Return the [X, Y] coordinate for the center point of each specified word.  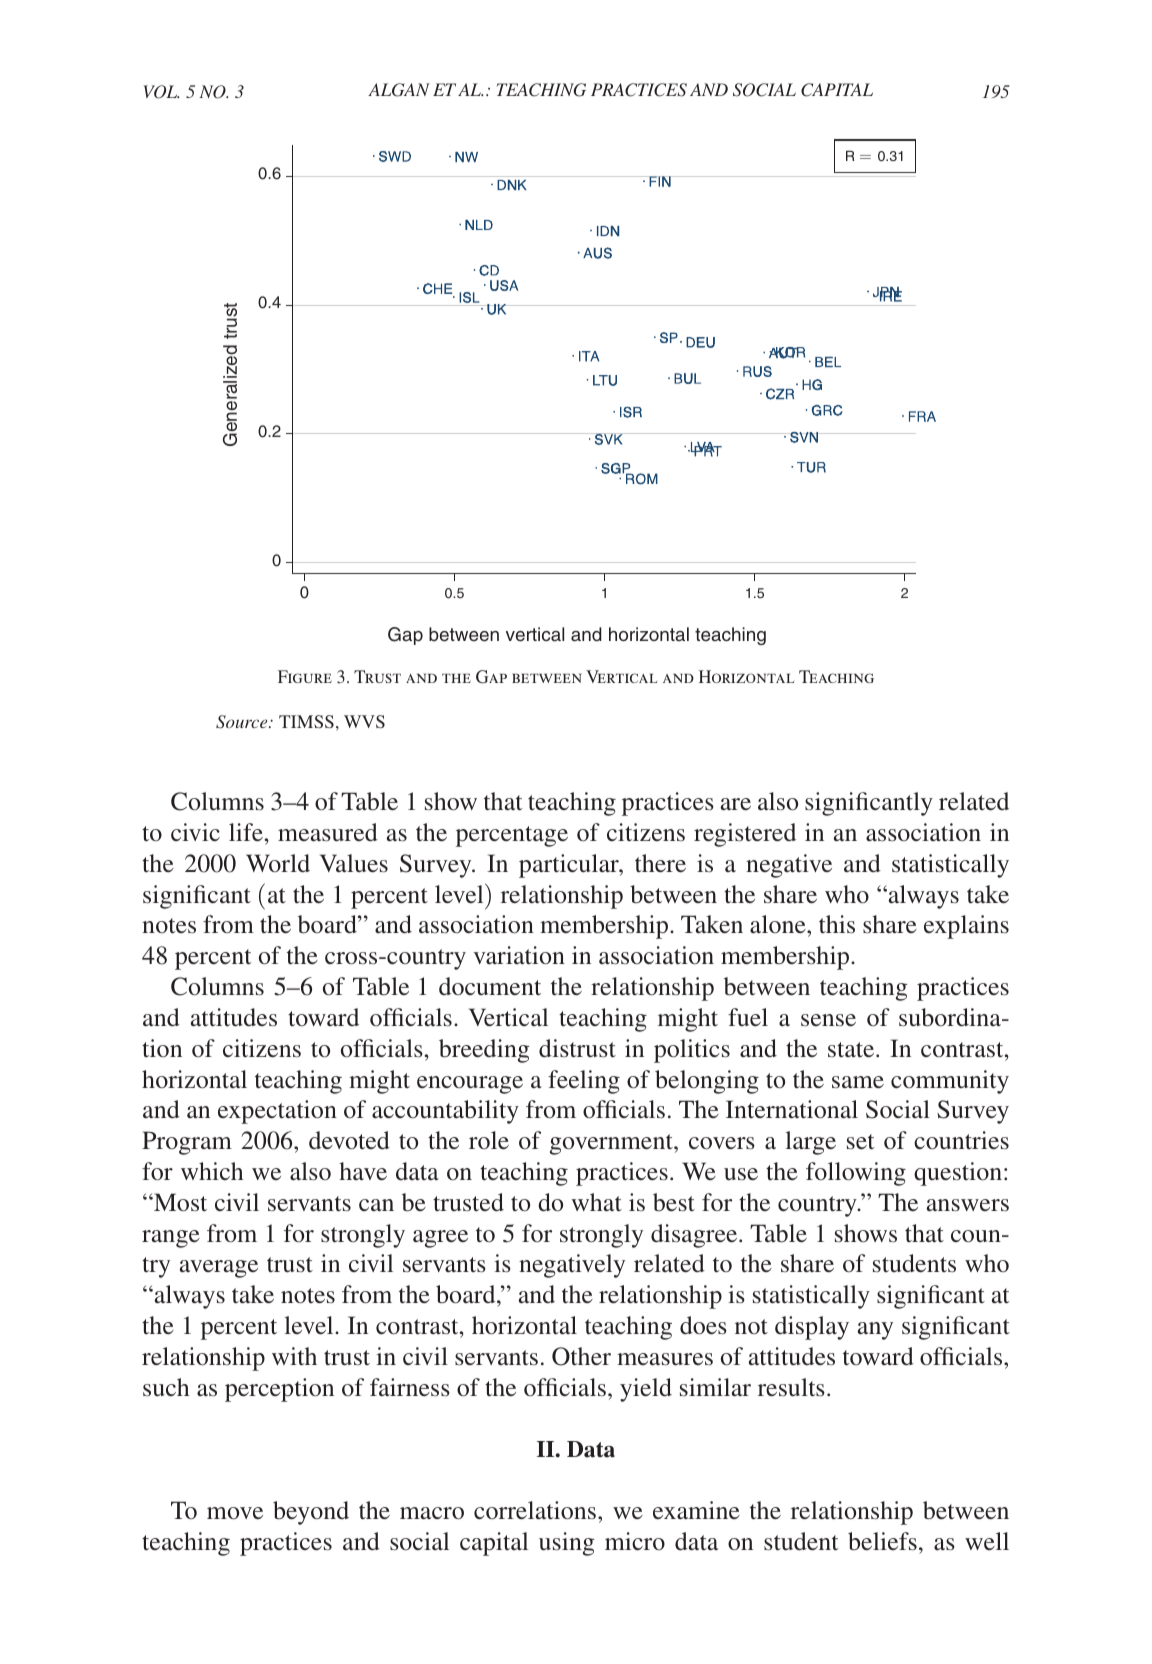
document [490, 986]
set [861, 1142]
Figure [305, 676]
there [660, 863]
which [212, 1171]
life [246, 832]
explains [966, 927]
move [235, 1513]
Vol [161, 92]
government [612, 1144]
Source [243, 722]
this [837, 924]
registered [745, 835]
